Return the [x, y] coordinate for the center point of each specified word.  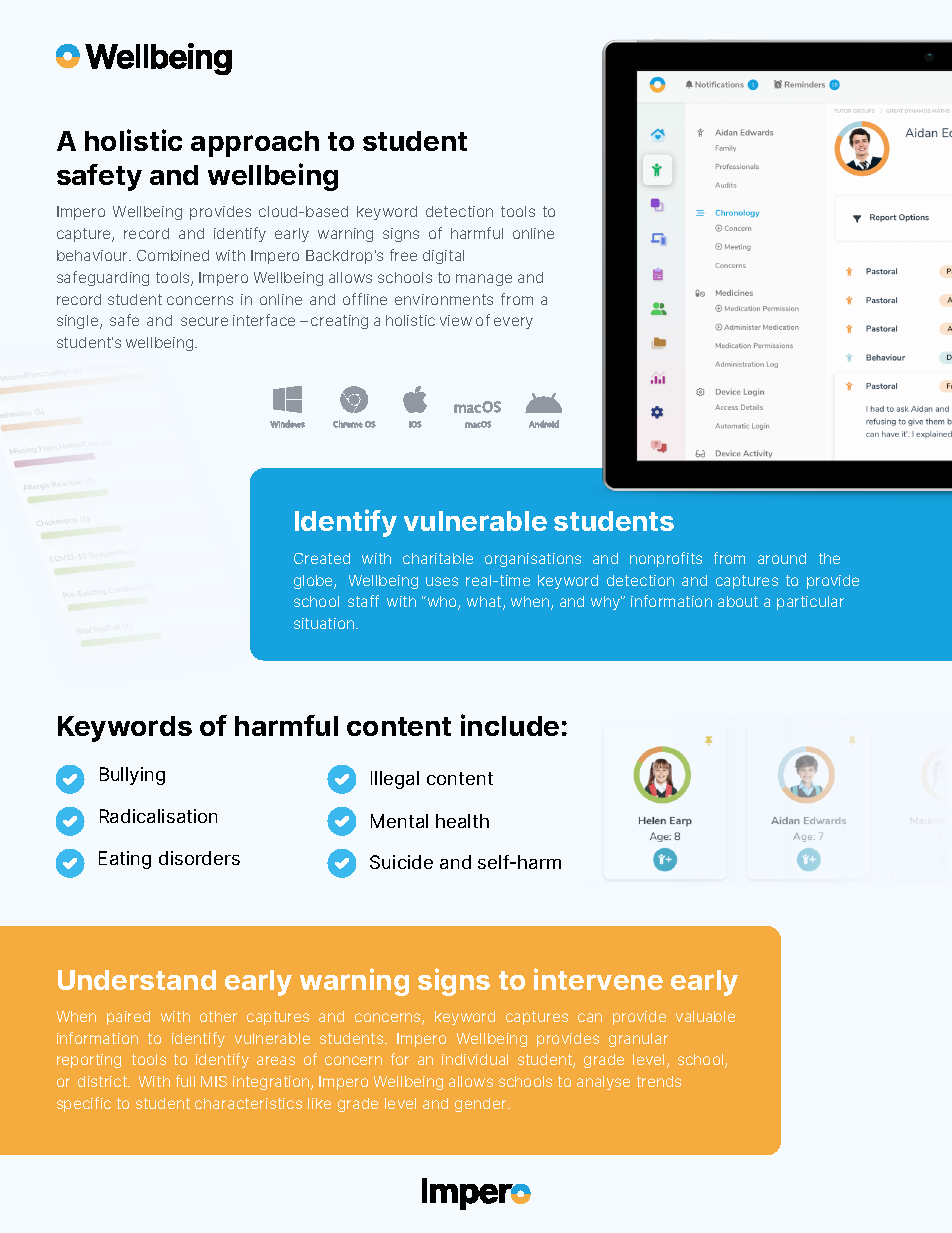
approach [255, 144]
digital [443, 257]
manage [484, 280]
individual [475, 1059]
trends [659, 1081]
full [185, 1081]
